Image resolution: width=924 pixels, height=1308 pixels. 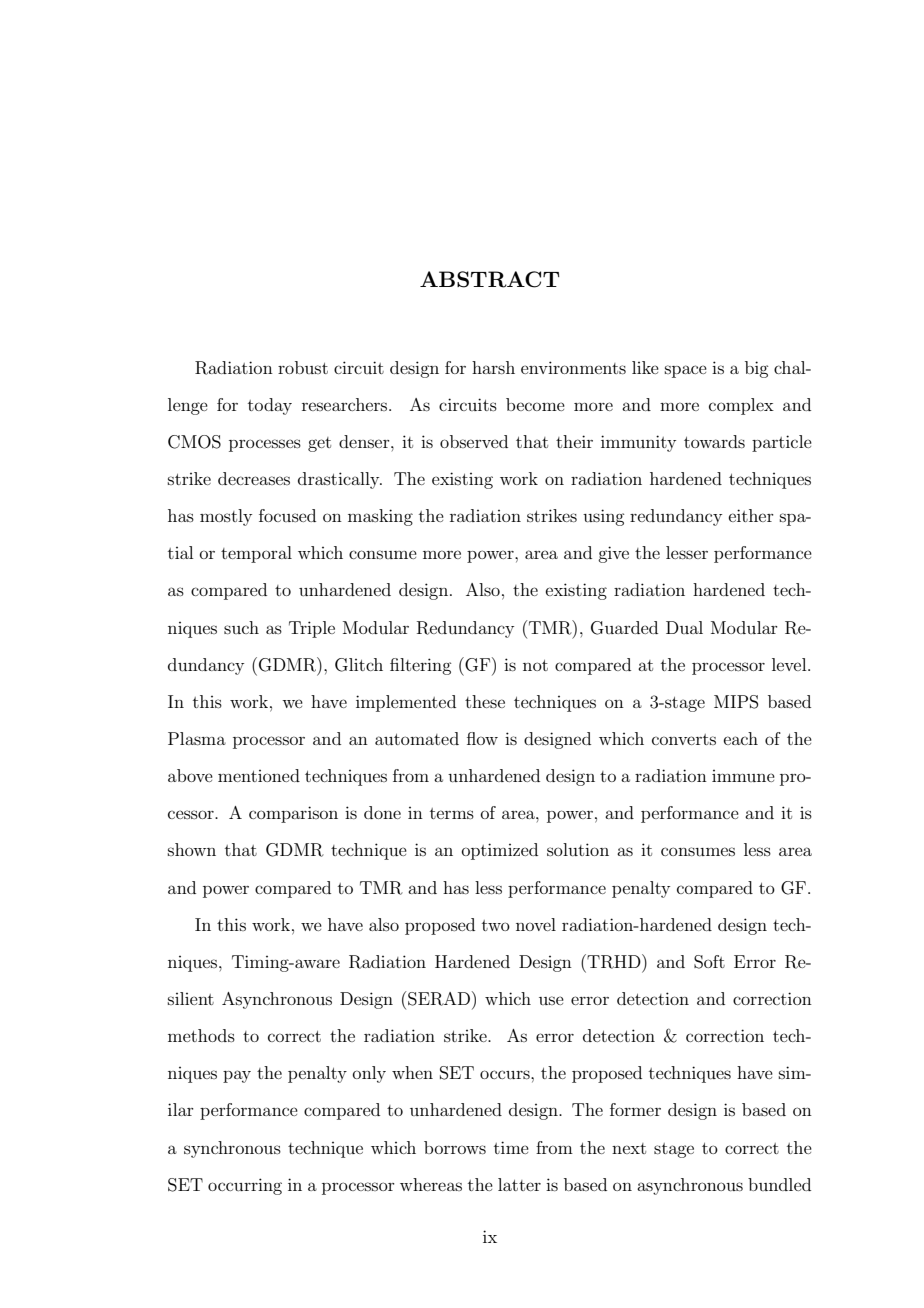 I want to click on mentioned, so click(x=259, y=775).
